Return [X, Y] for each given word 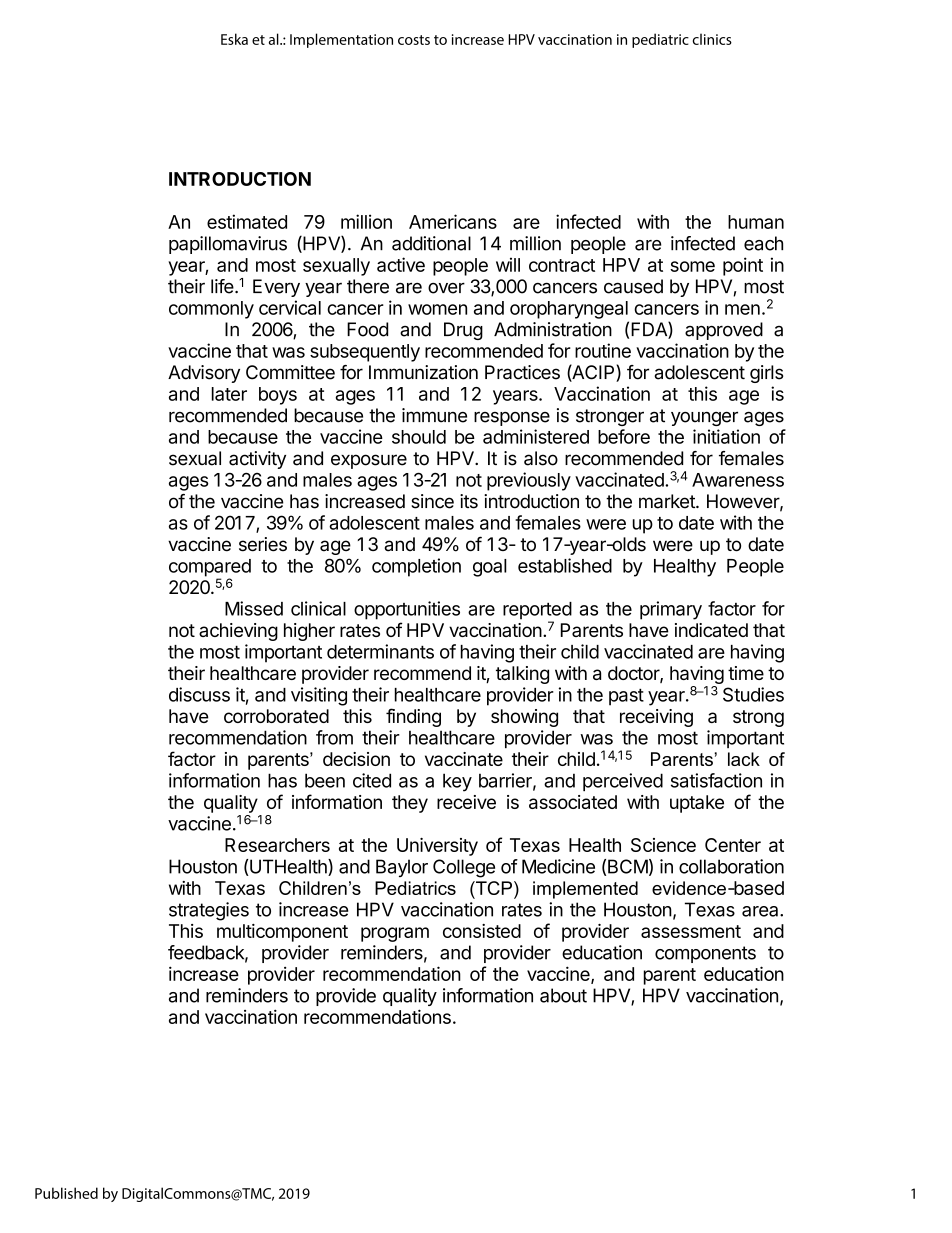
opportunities [407, 610]
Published [66, 1193]
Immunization [423, 372]
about [563, 995]
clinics [712, 39]
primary [671, 610]
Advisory [204, 374]
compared [210, 569]
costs [414, 40]
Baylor [402, 868]
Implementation [341, 40]
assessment [691, 931]
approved [724, 331]
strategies [209, 911]
